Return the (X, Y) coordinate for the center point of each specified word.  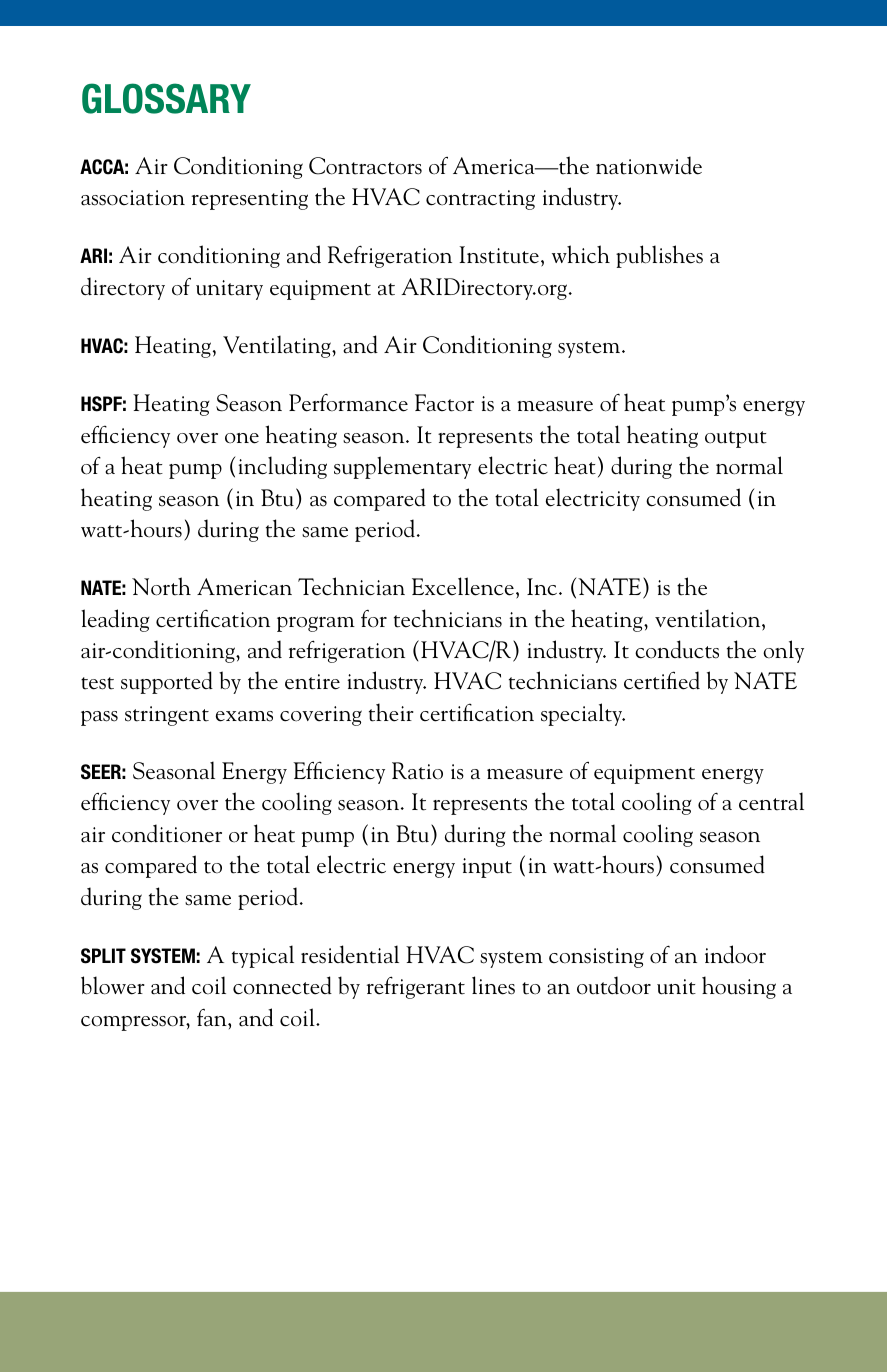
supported (167, 682)
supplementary (402, 467)
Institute (499, 255)
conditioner (167, 833)
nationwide (649, 165)
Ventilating (278, 346)
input (487, 868)
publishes (659, 256)
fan (213, 1018)
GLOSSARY (166, 98)
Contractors (365, 166)
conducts (677, 649)
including (283, 467)
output (736, 439)
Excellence (463, 586)
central (771, 801)
